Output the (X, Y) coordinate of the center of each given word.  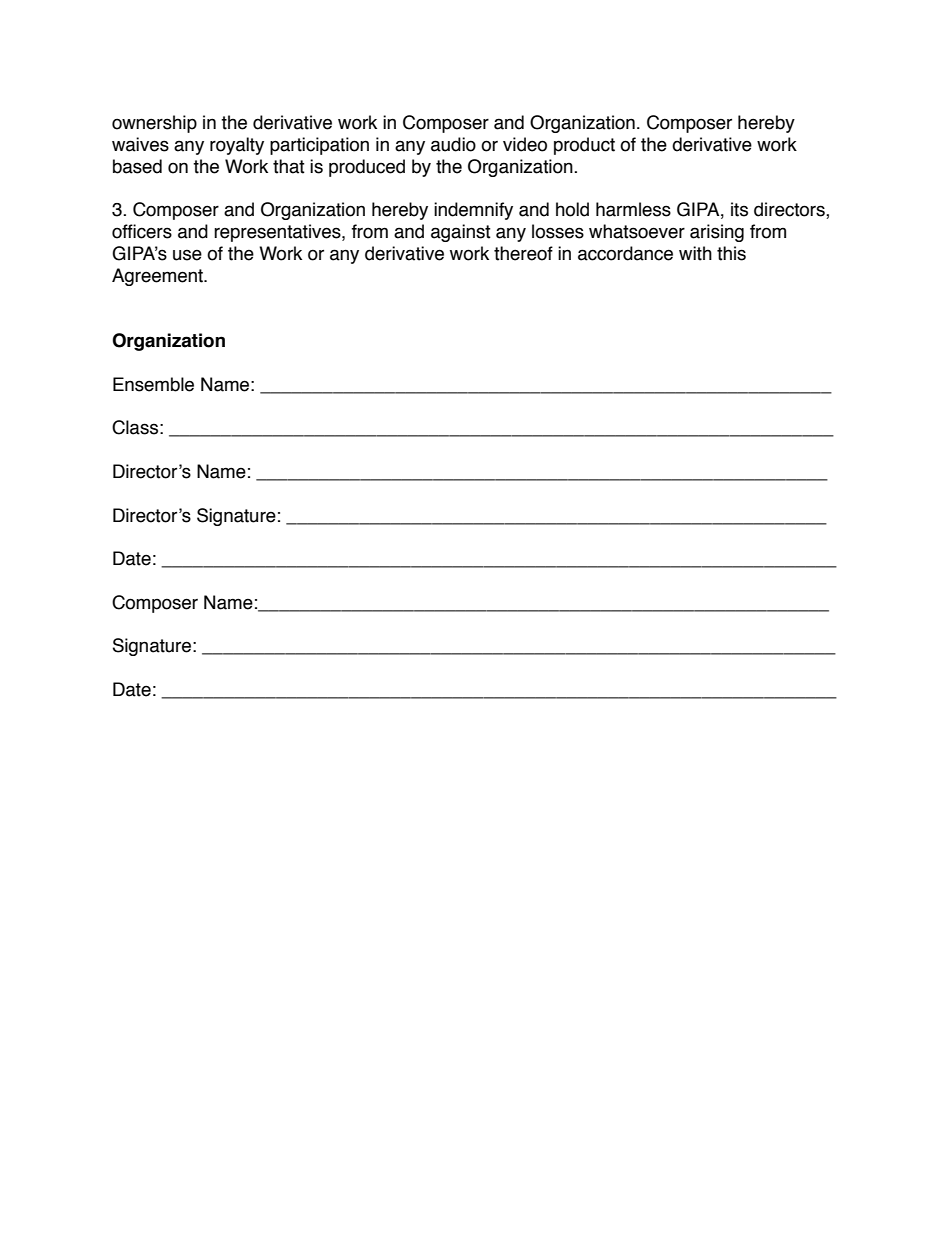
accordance (625, 253)
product (584, 146)
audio (453, 144)
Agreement (158, 277)
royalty (237, 146)
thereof (523, 253)
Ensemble (153, 384)
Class (135, 427)
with (695, 253)
